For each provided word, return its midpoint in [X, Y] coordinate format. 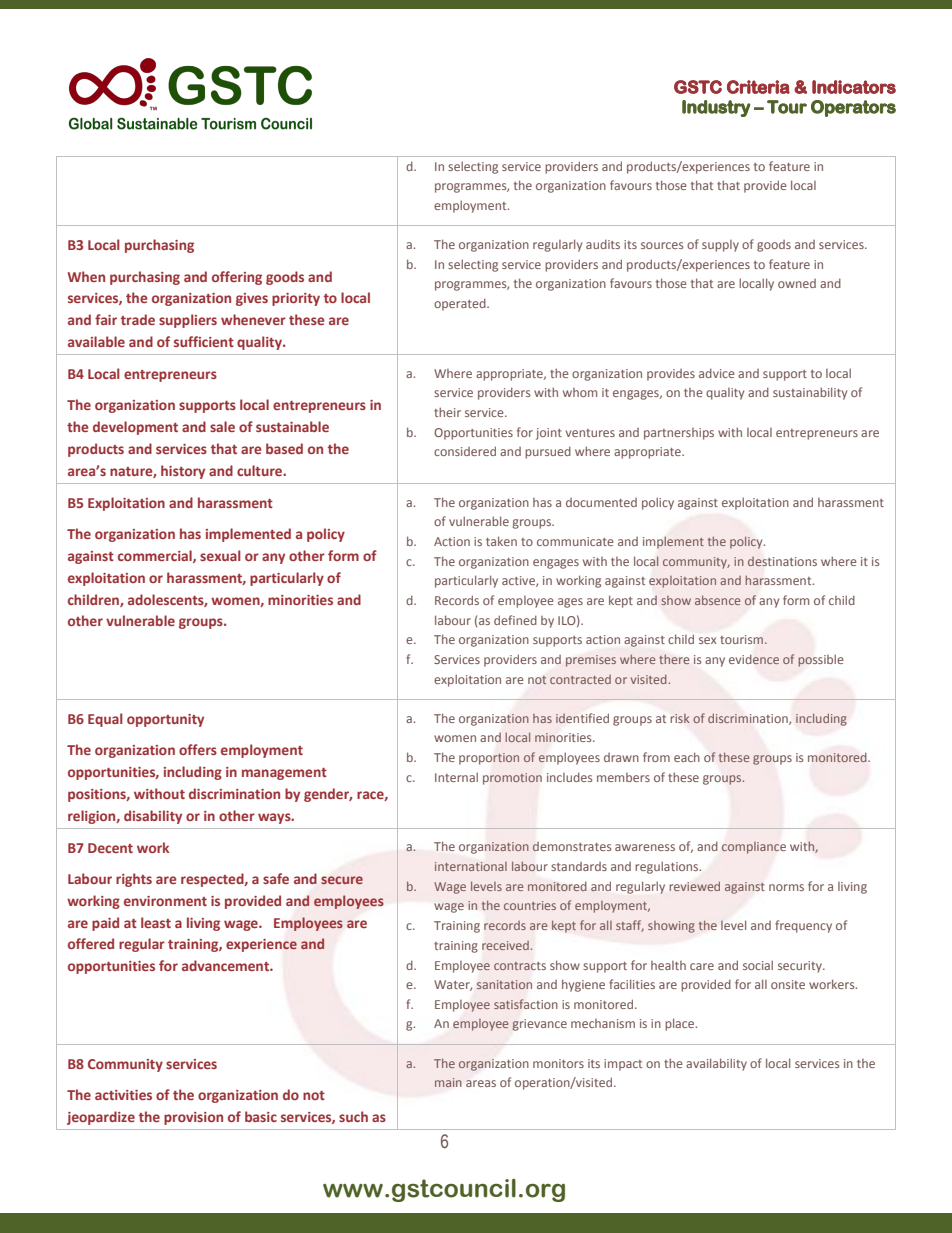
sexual [220, 555]
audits [603, 244]
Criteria [758, 87]
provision [193, 1118]
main [448, 1082]
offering [237, 278]
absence [717, 600]
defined [515, 620]
